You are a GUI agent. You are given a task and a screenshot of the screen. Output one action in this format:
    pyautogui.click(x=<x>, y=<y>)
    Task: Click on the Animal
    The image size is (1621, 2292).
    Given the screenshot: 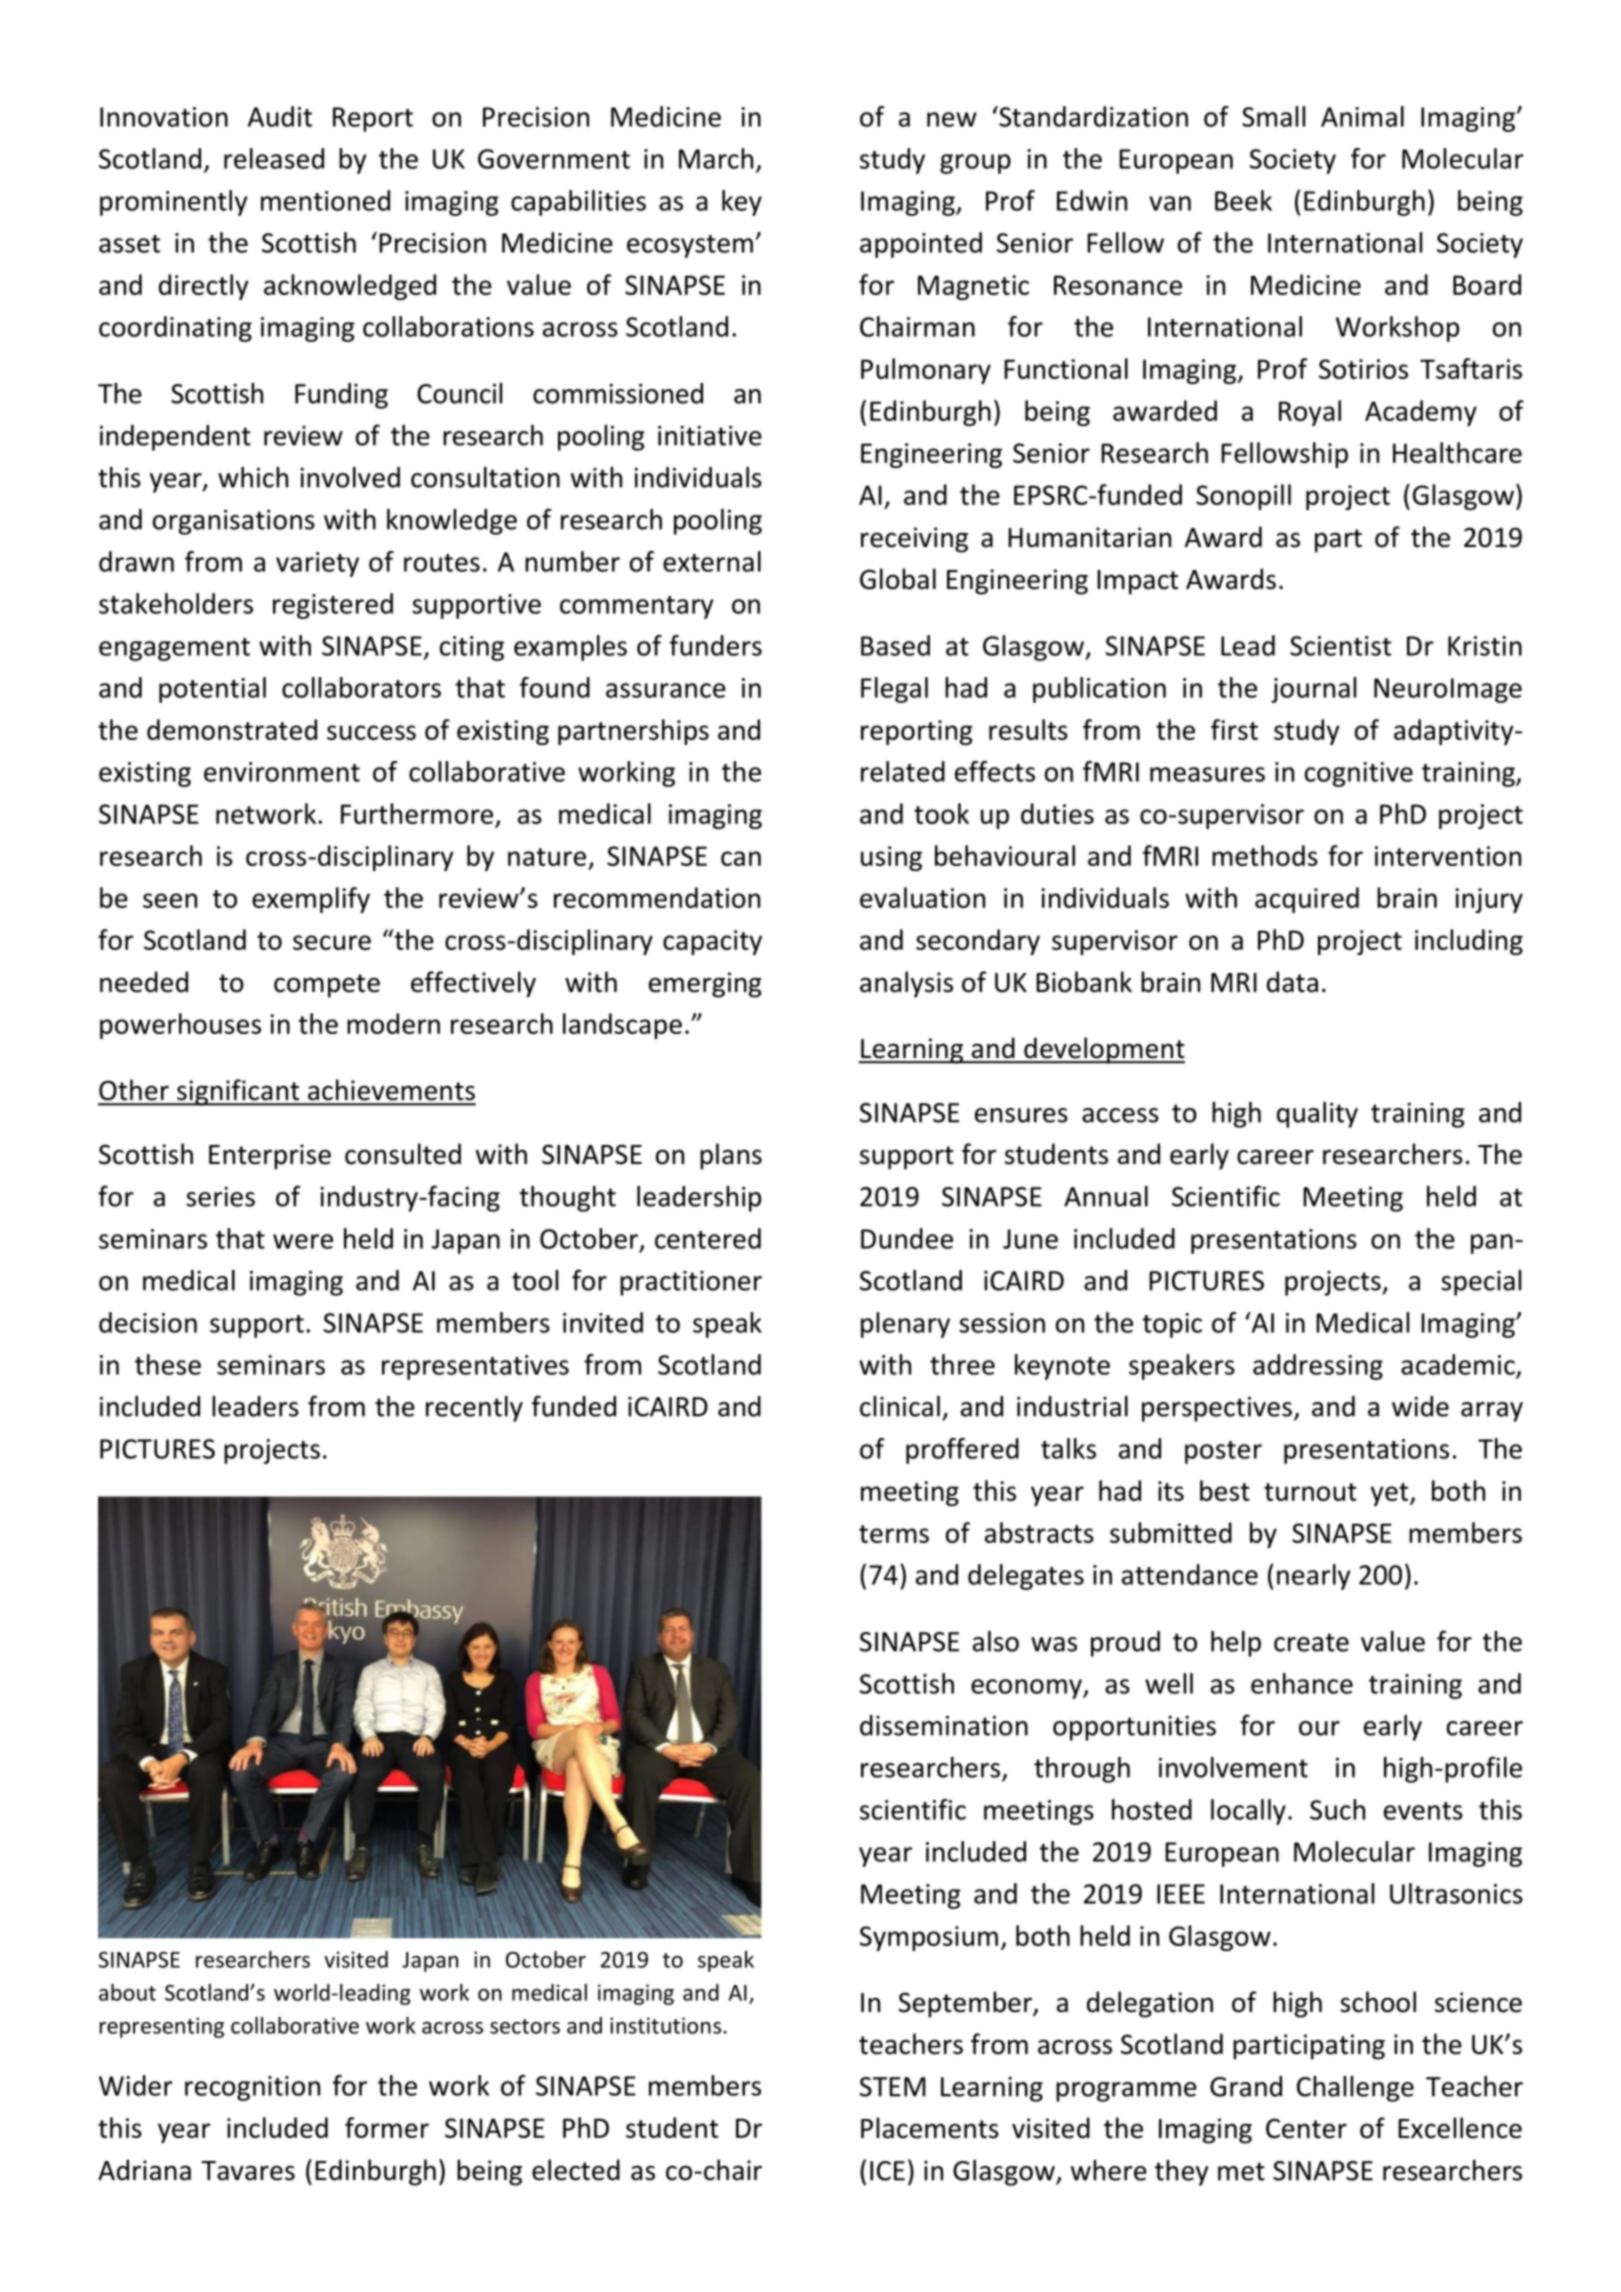 What is the action you would take?
    pyautogui.click(x=1362, y=116)
